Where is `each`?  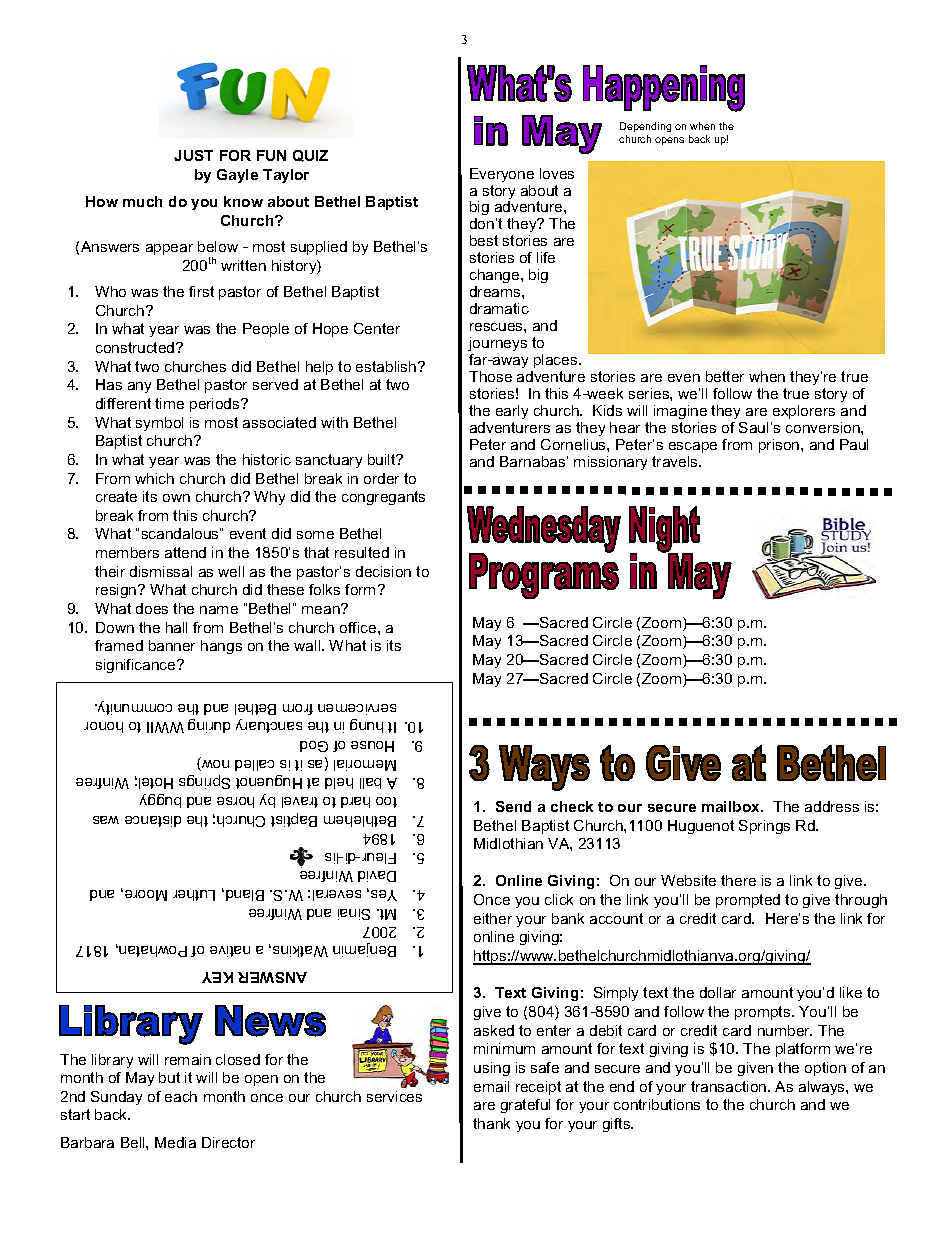 each is located at coordinates (181, 1096).
